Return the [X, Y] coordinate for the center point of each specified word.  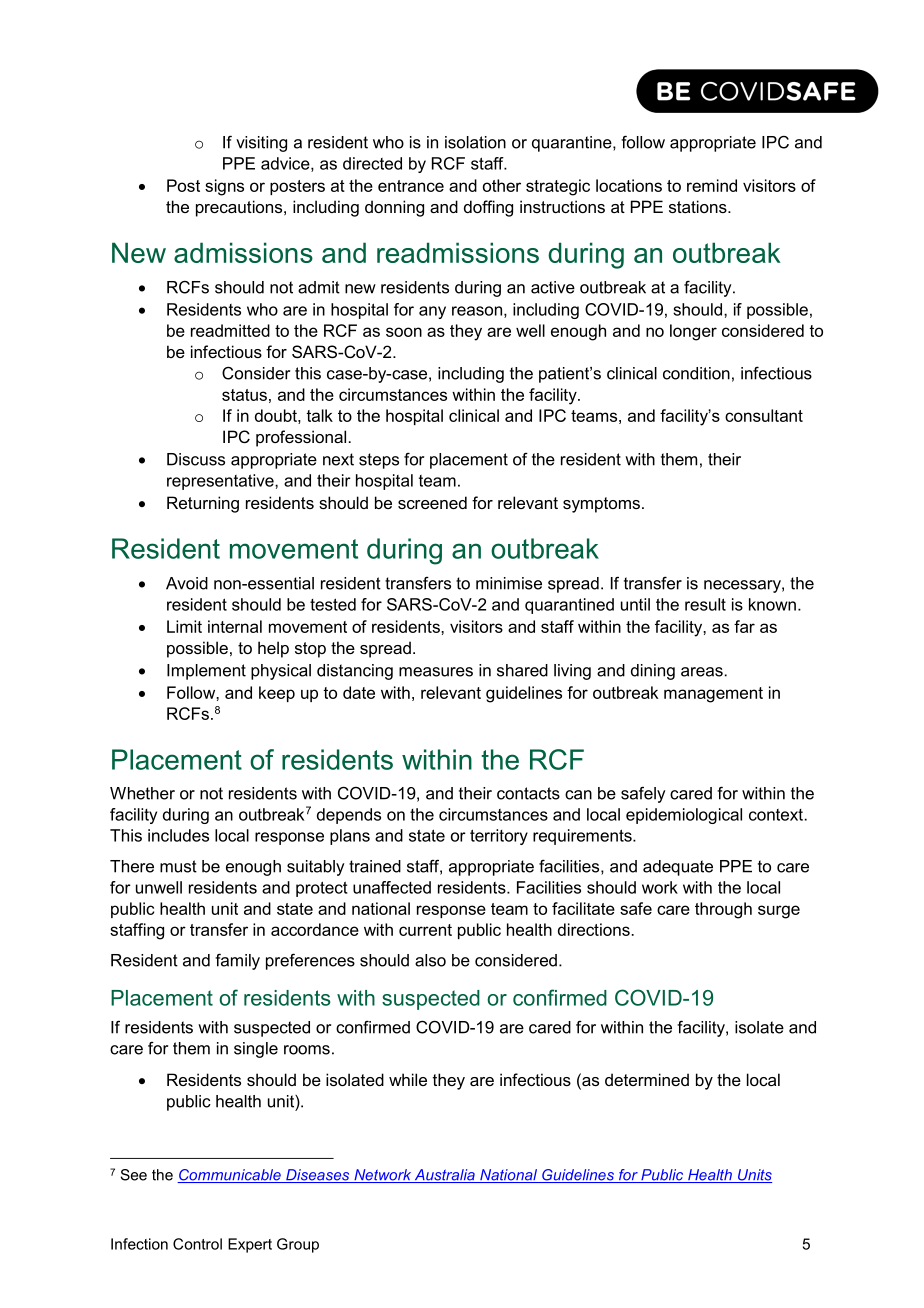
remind [712, 185]
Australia [444, 1176]
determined [647, 1079]
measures [436, 672]
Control [197, 1244]
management [713, 695]
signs [224, 187]
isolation [475, 142]
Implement [206, 672]
